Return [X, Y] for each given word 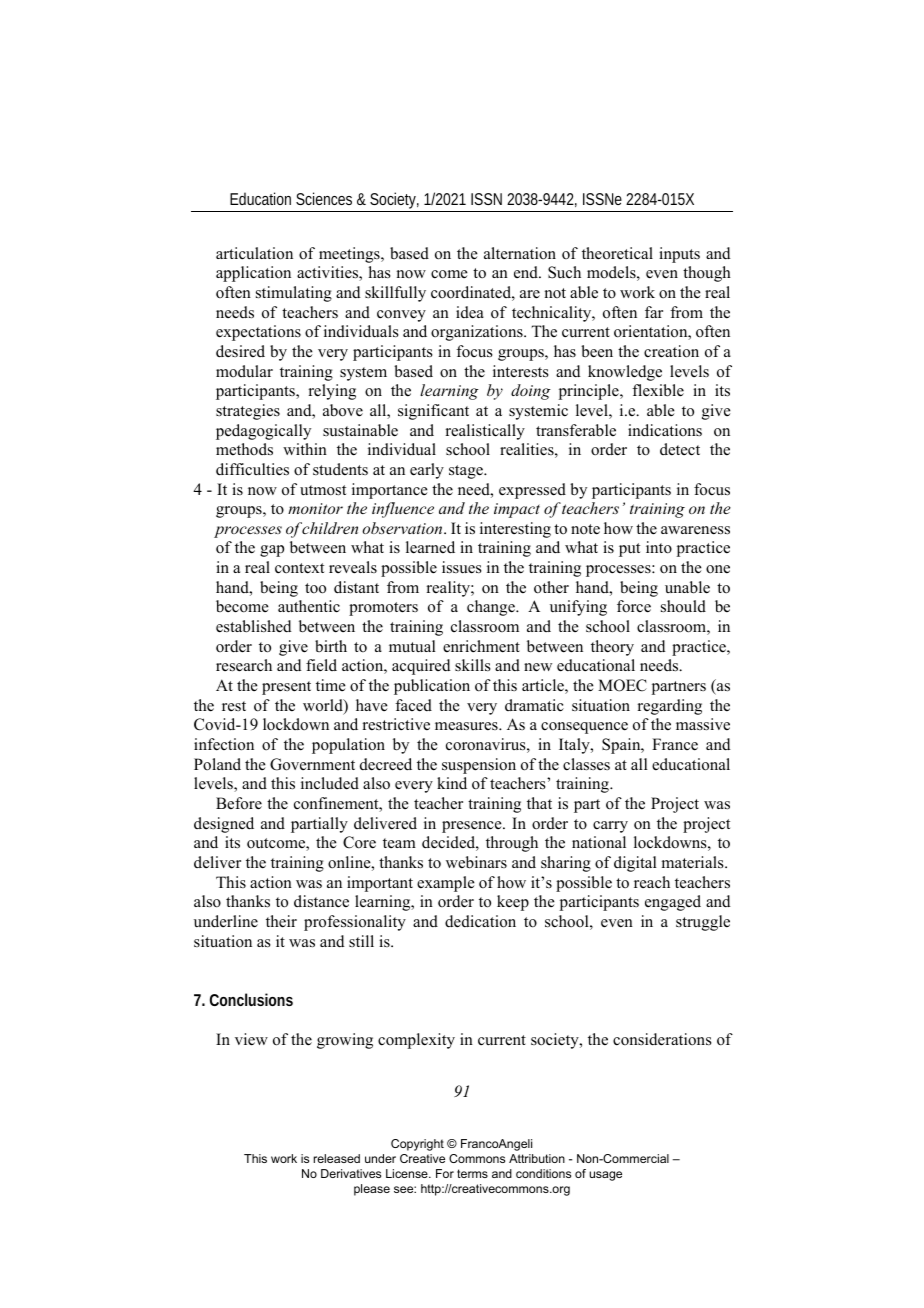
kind [452, 783]
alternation [520, 253]
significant [433, 412]
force [634, 606]
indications [665, 430]
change [492, 608]
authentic [309, 606]
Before [239, 803]
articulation [254, 253]
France [675, 744]
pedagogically [263, 432]
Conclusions [251, 999]
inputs [679, 255]
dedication [480, 921]
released [337, 1158]
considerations [662, 1039]
